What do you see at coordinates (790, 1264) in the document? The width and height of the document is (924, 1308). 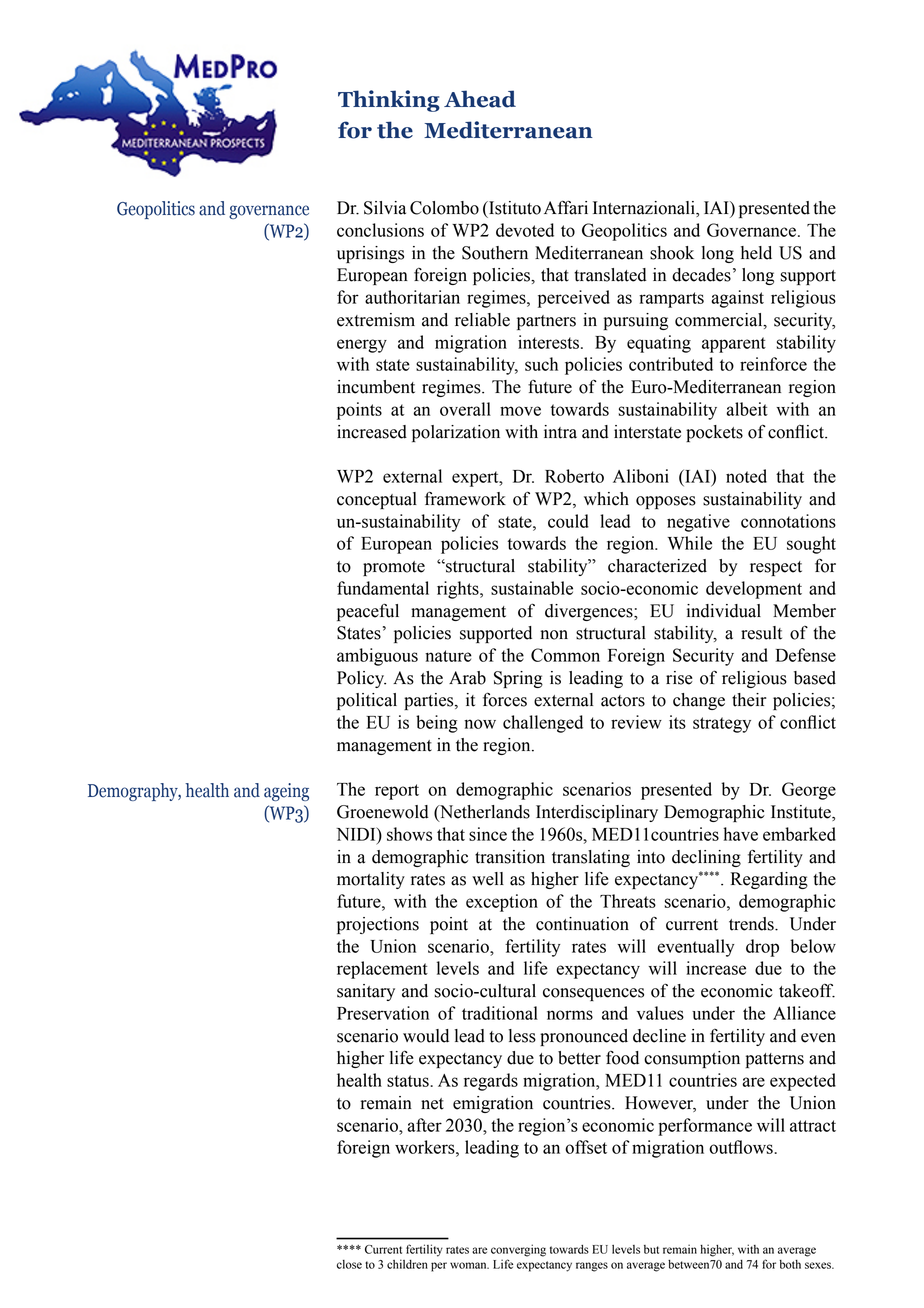 I see `both` at bounding box center [790, 1264].
